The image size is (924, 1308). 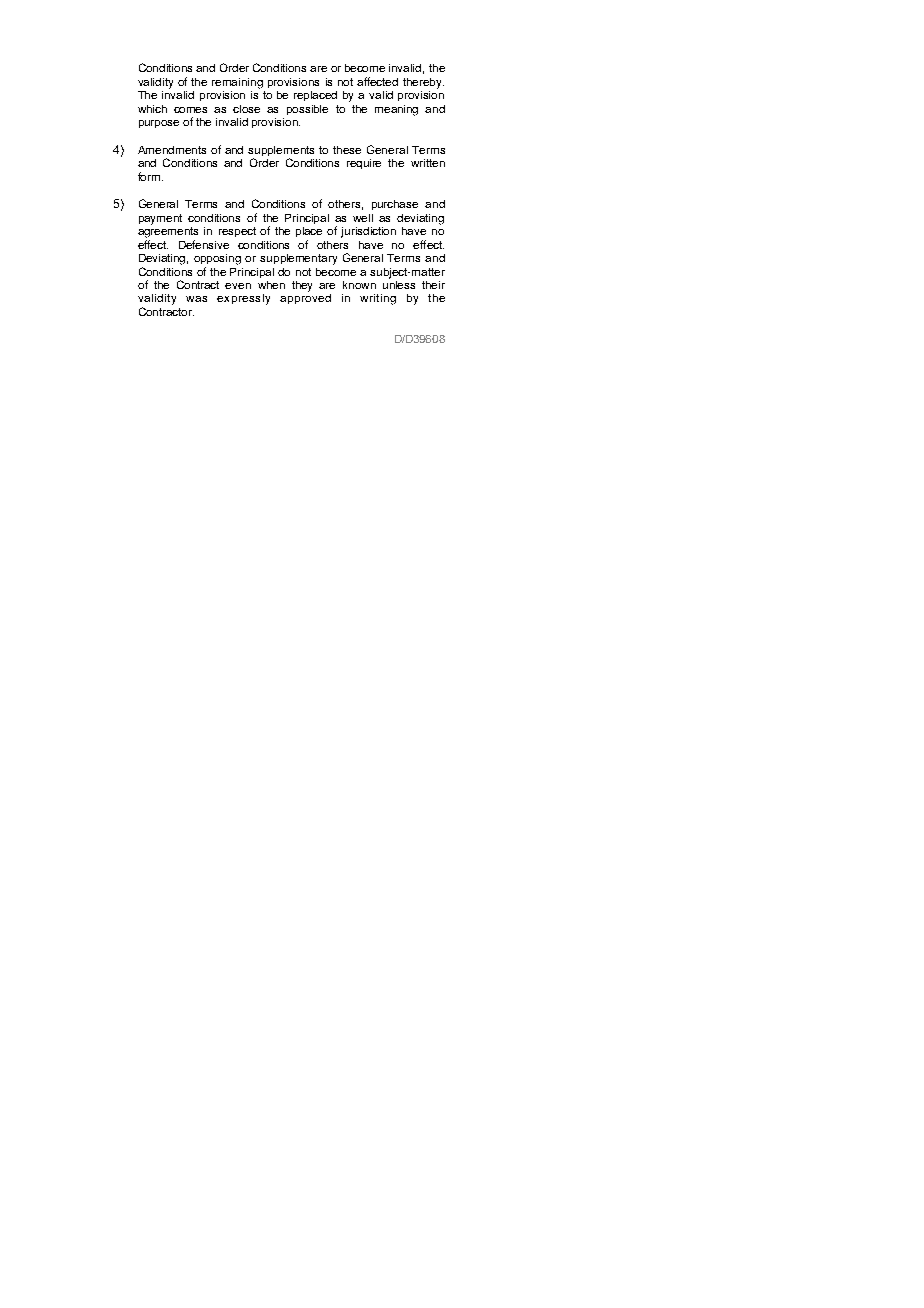 I want to click on possible, so click(x=307, y=110).
